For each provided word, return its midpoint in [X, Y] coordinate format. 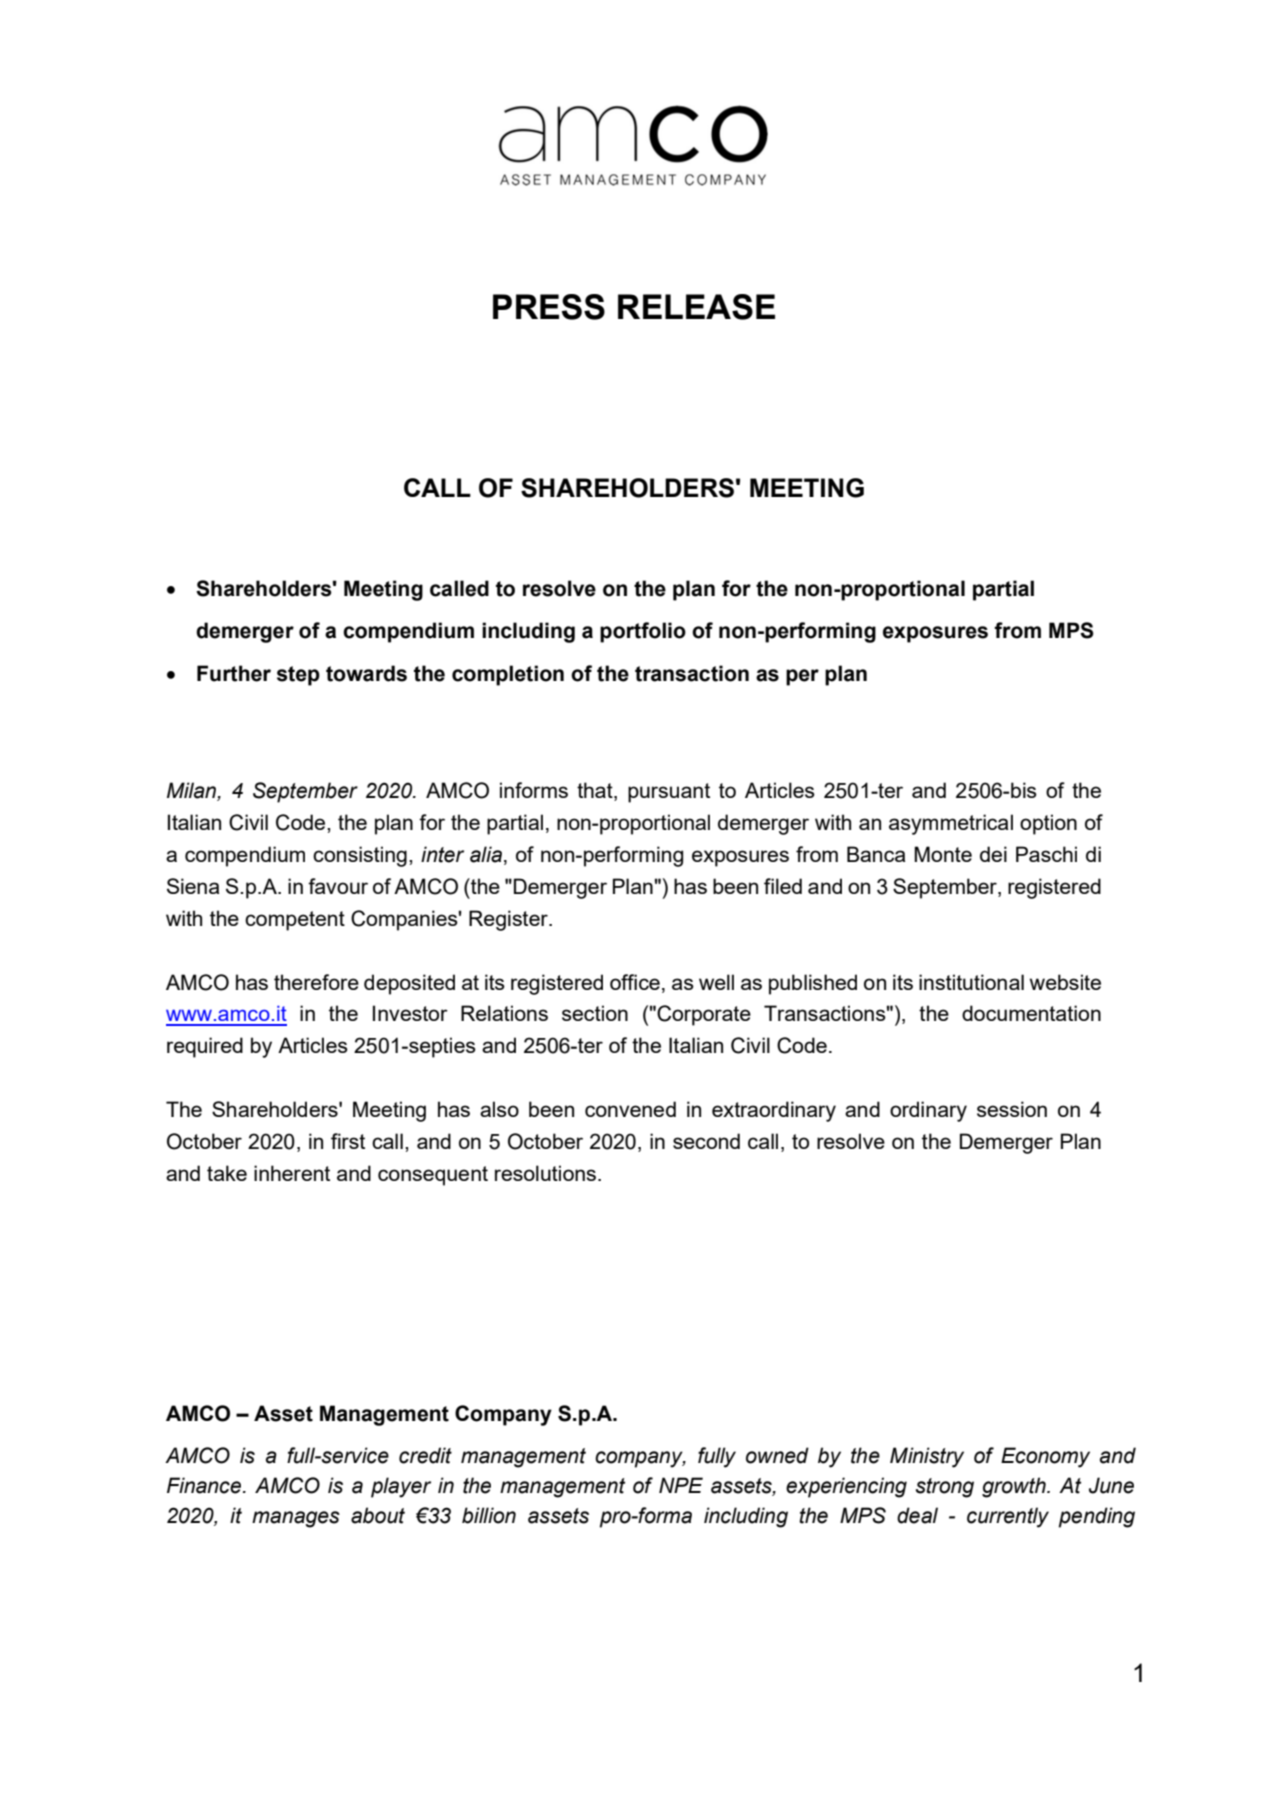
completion [508, 675]
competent [295, 921]
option [1048, 824]
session [1012, 1109]
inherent [292, 1173]
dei [993, 854]
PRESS [549, 307]
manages [296, 1519]
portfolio [643, 632]
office [635, 982]
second [706, 1141]
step [298, 676]
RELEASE [696, 307]
